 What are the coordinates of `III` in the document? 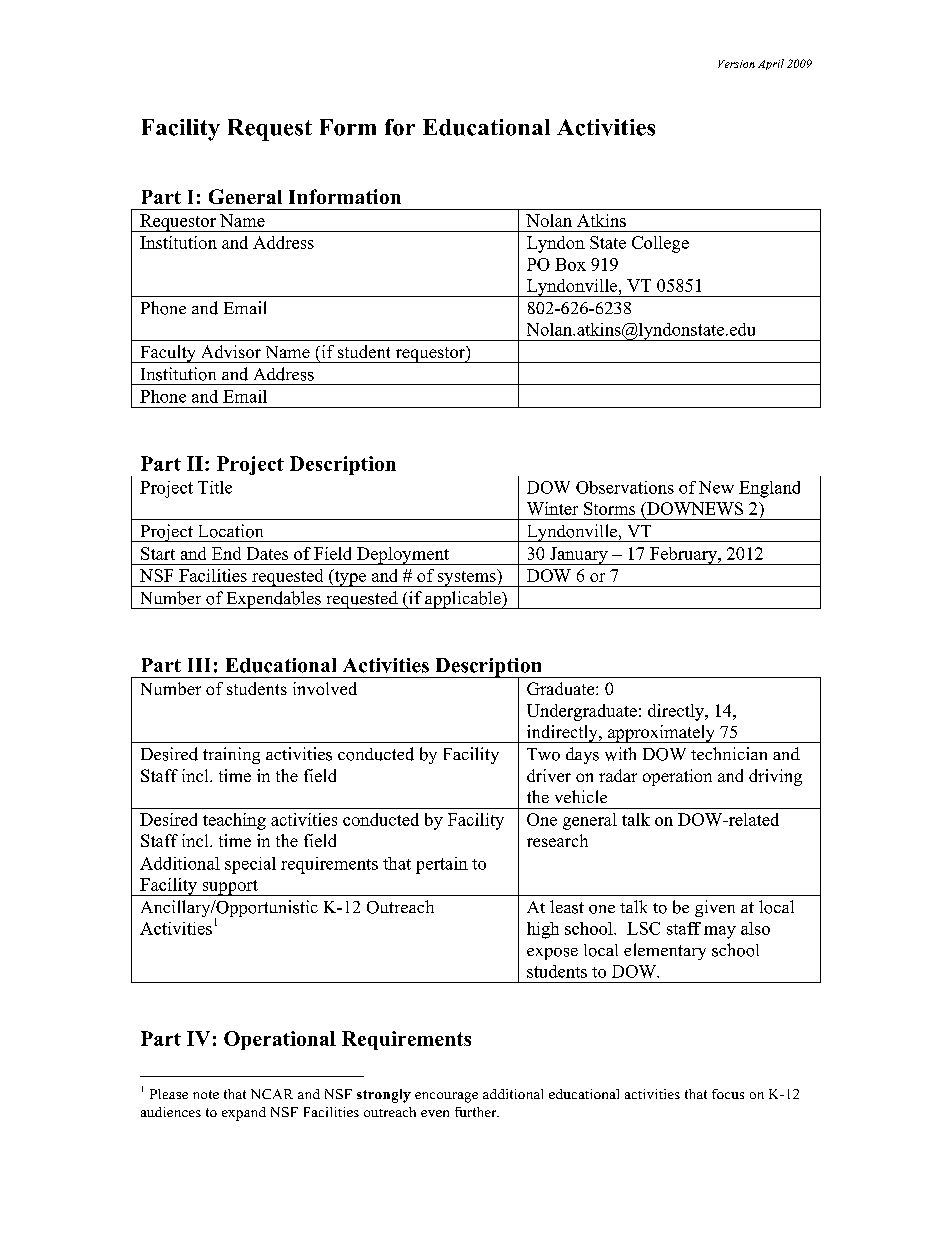 It's located at (199, 665).
